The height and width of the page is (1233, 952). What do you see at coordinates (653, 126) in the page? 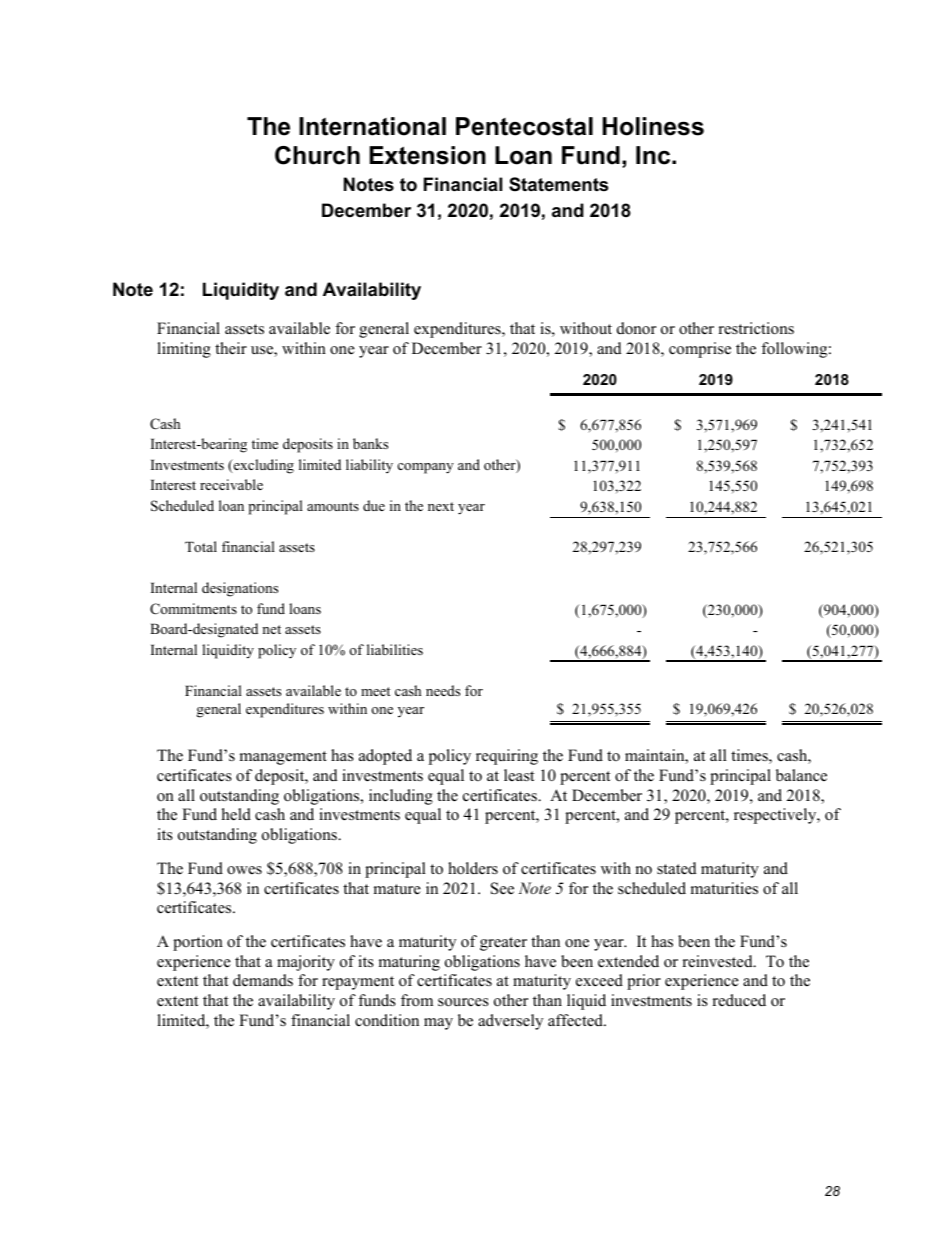
I see `Holiness` at bounding box center [653, 126].
